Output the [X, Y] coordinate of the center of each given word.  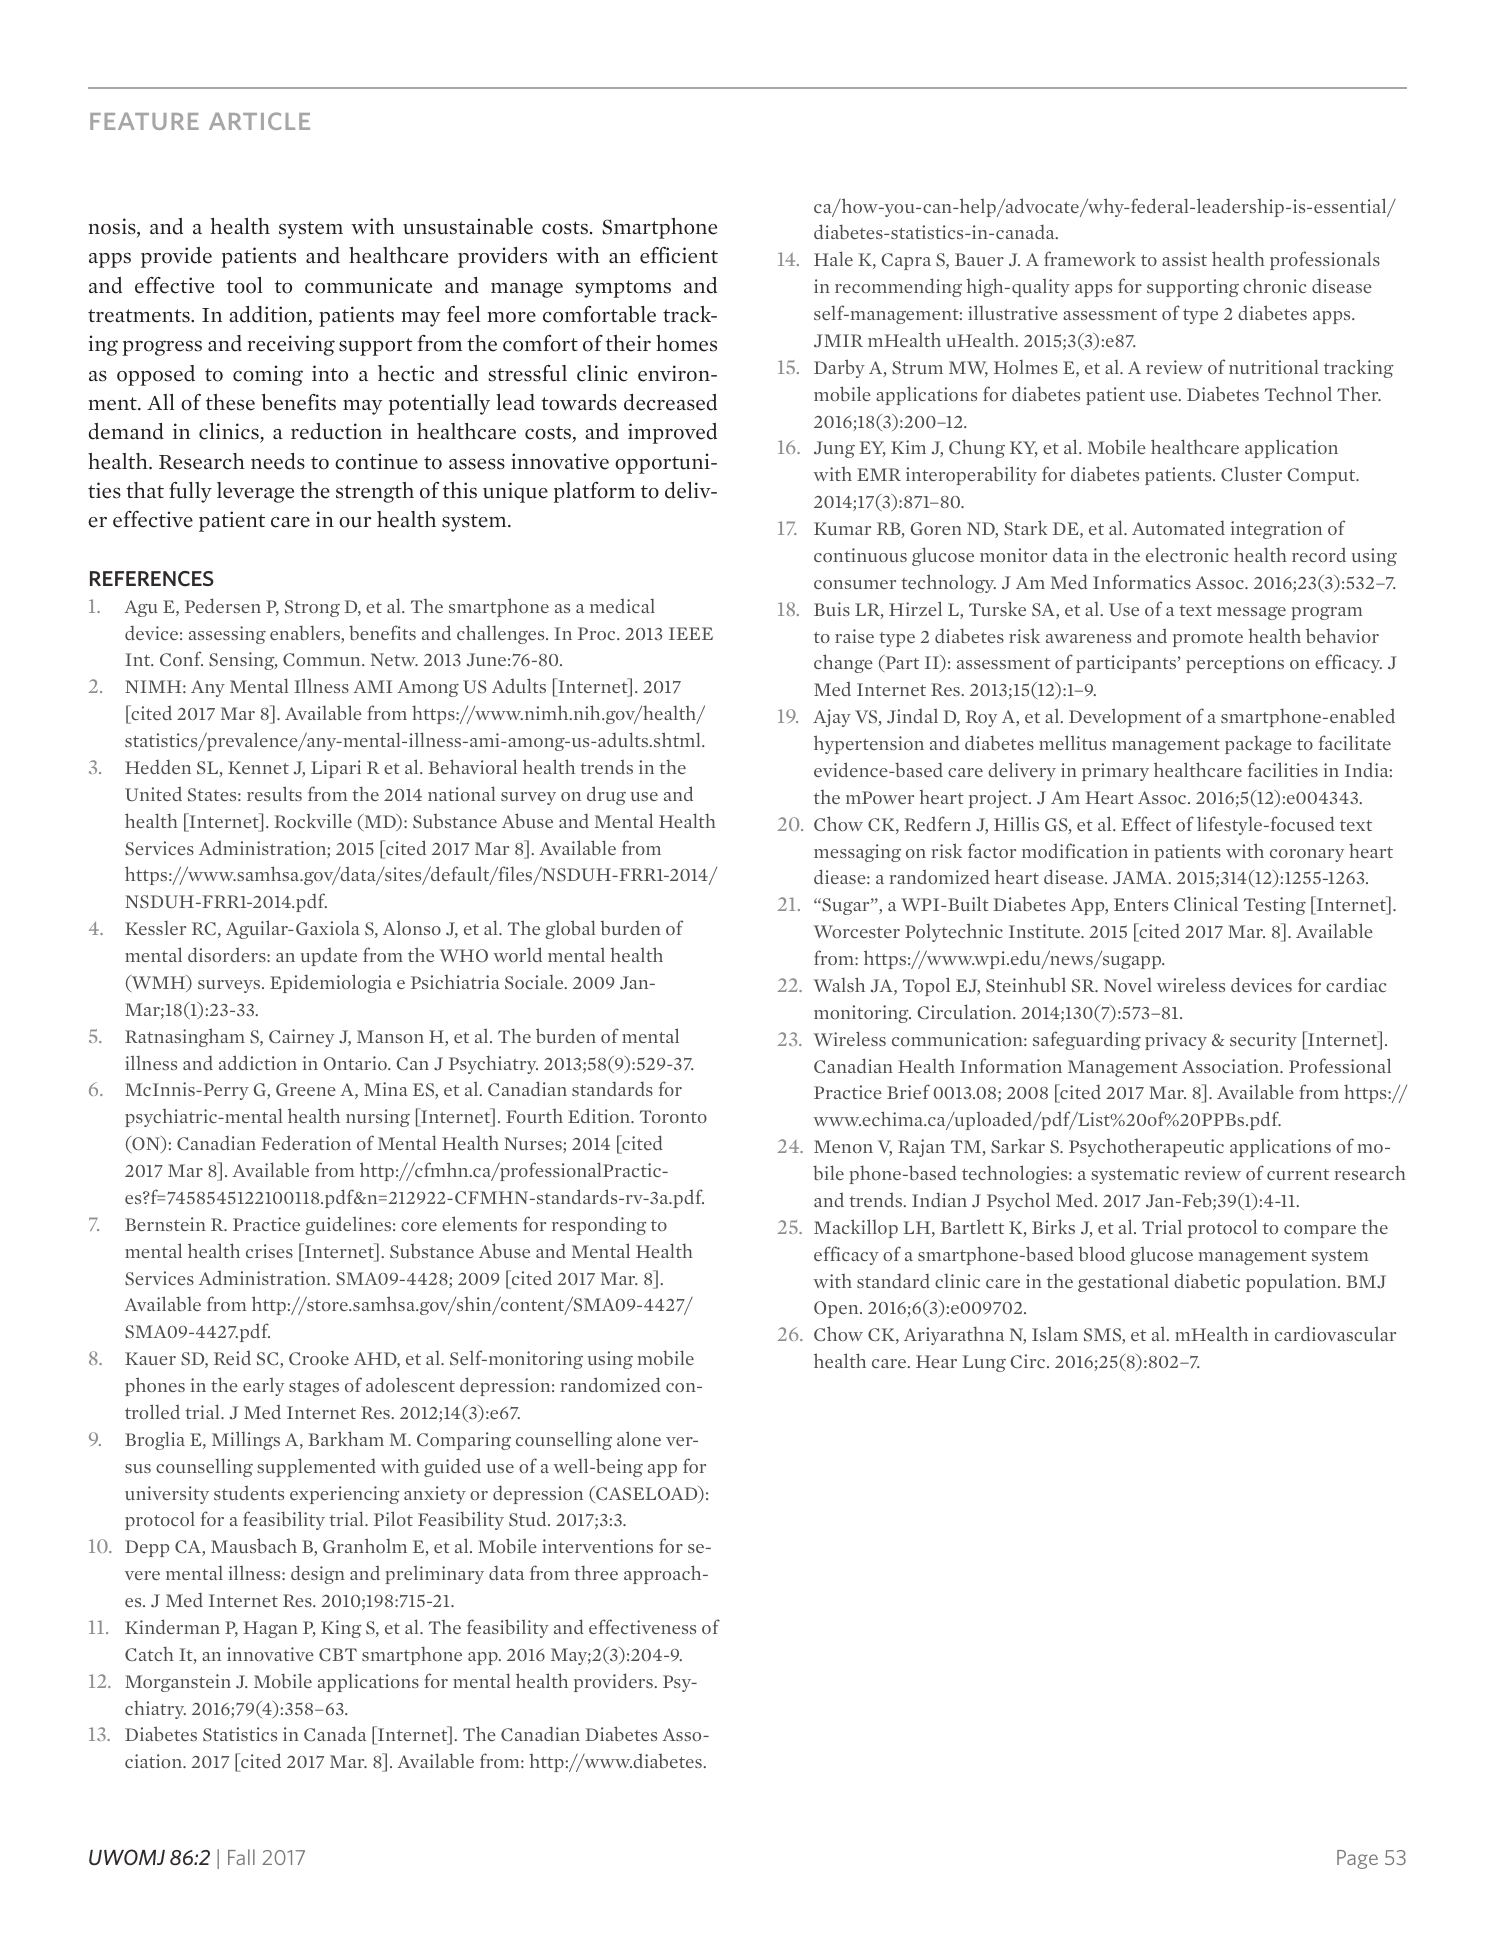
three [596, 1572]
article [259, 121]
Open [837, 1309]
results [274, 793]
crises [269, 1251]
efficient [679, 255]
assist [1184, 259]
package [1258, 744]
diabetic [1207, 1280]
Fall [241, 1857]
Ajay [832, 718]
